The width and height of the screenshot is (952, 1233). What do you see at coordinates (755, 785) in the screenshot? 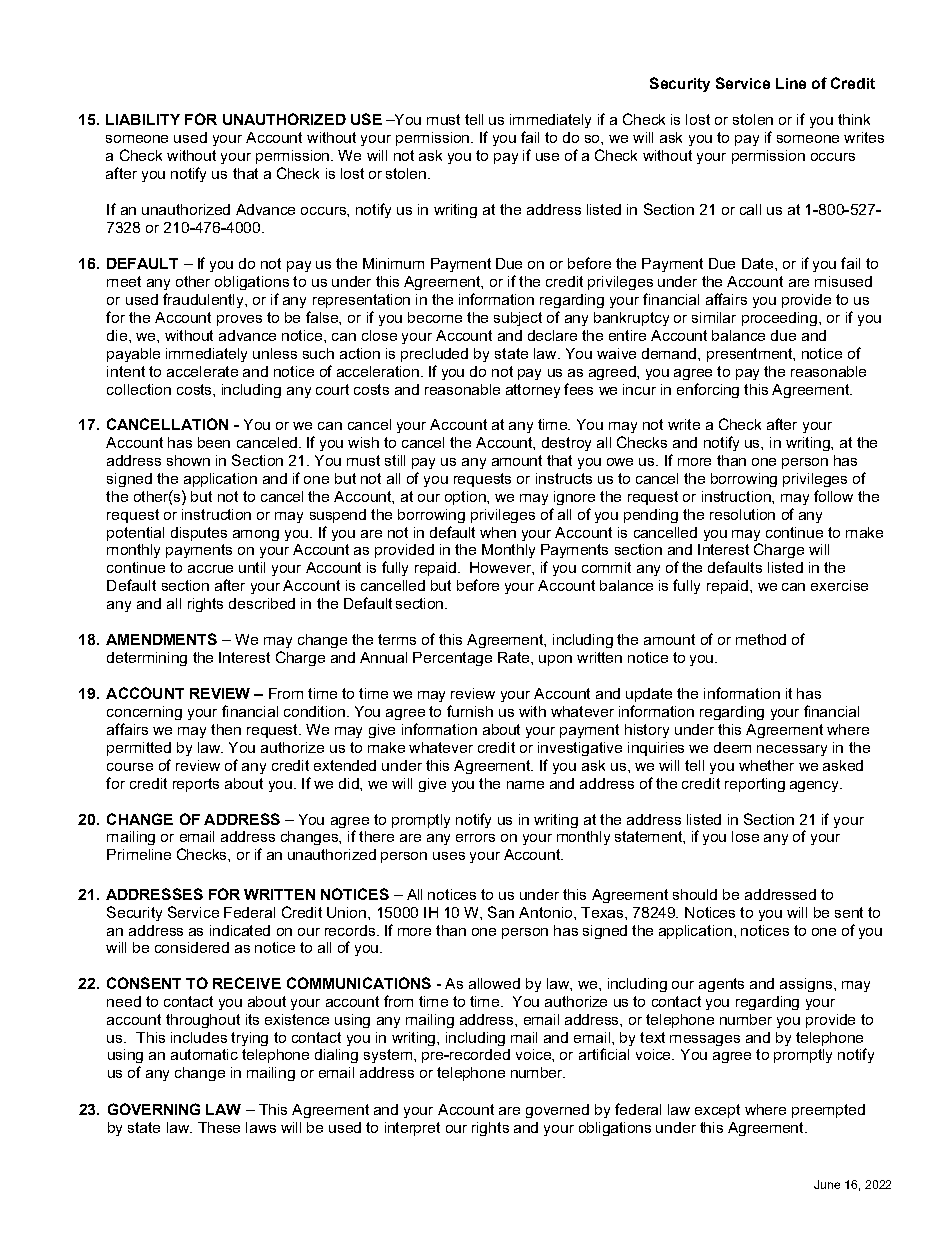
I see `reporting` at bounding box center [755, 785].
